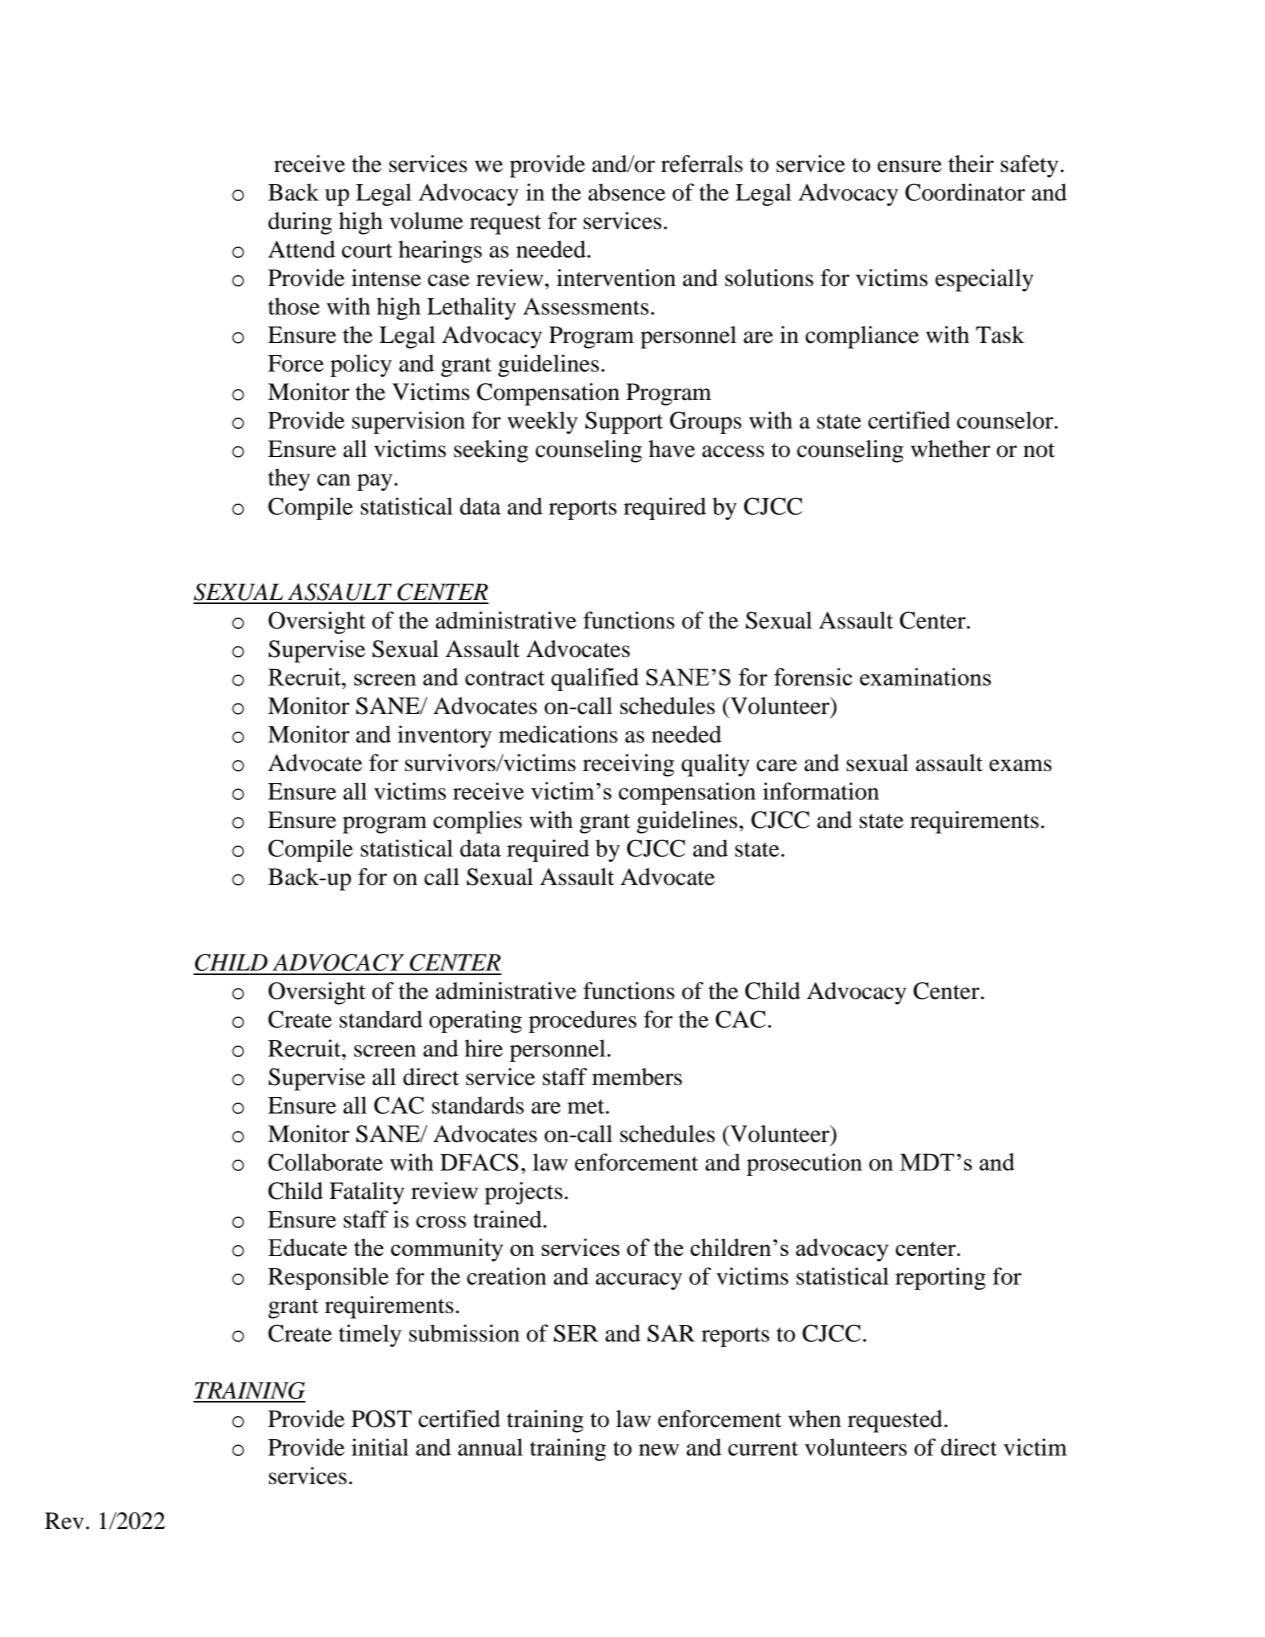  Describe the element at coordinates (628, 765) in the screenshot. I see `receiving` at that location.
